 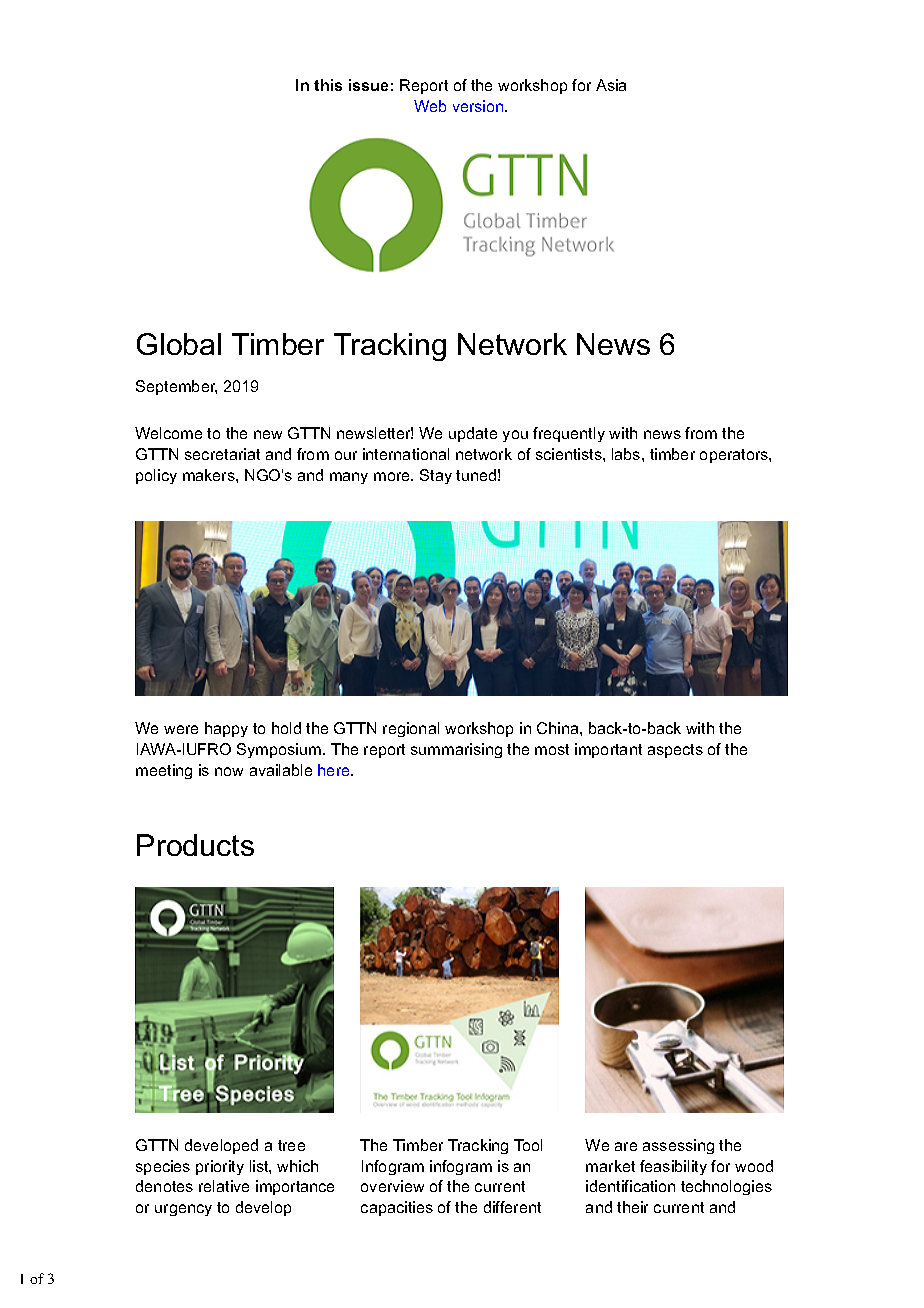 I want to click on this, so click(x=328, y=85).
